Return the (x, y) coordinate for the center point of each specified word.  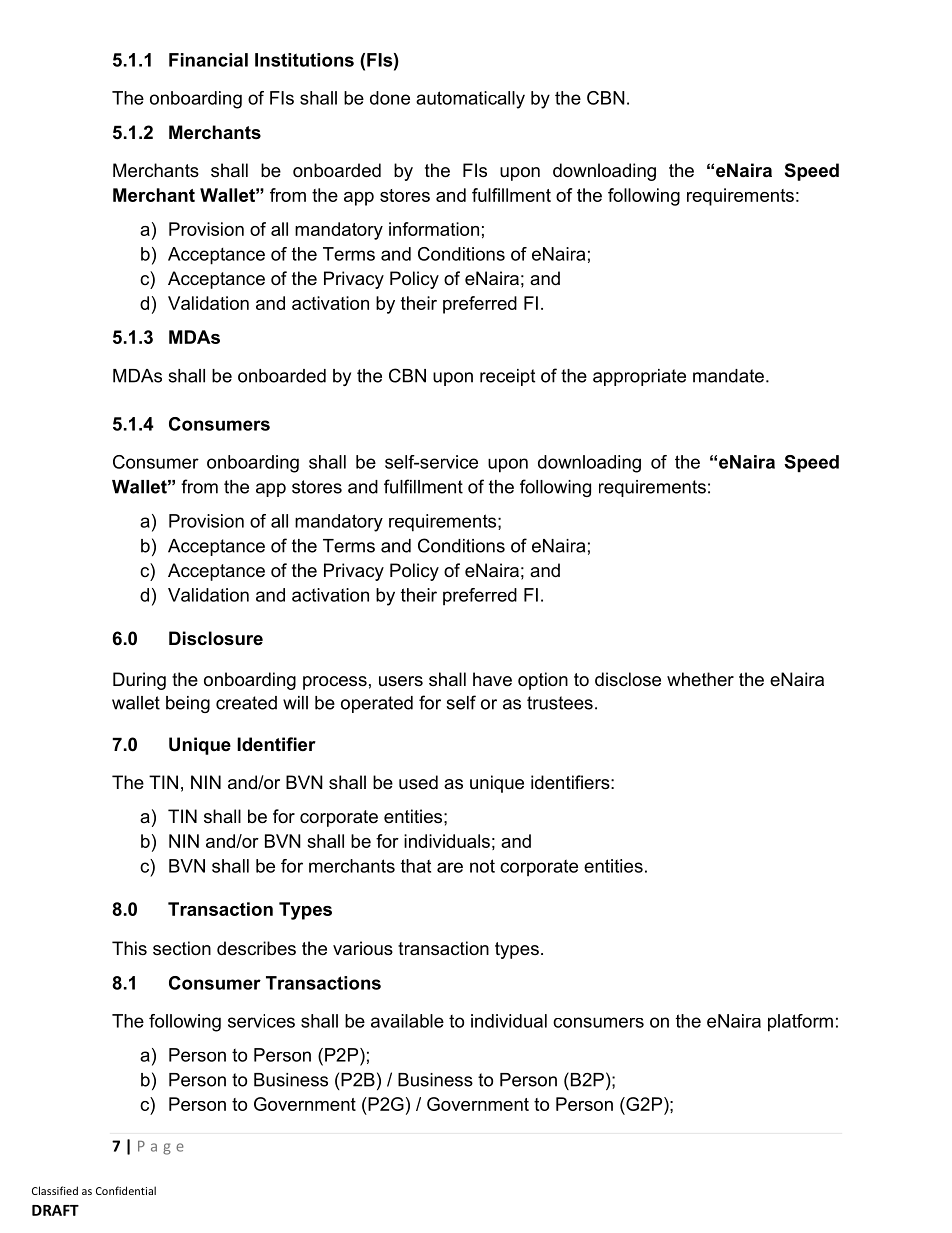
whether (700, 679)
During (139, 681)
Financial (208, 60)
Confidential (126, 1190)
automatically (470, 100)
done (390, 98)
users (401, 681)
